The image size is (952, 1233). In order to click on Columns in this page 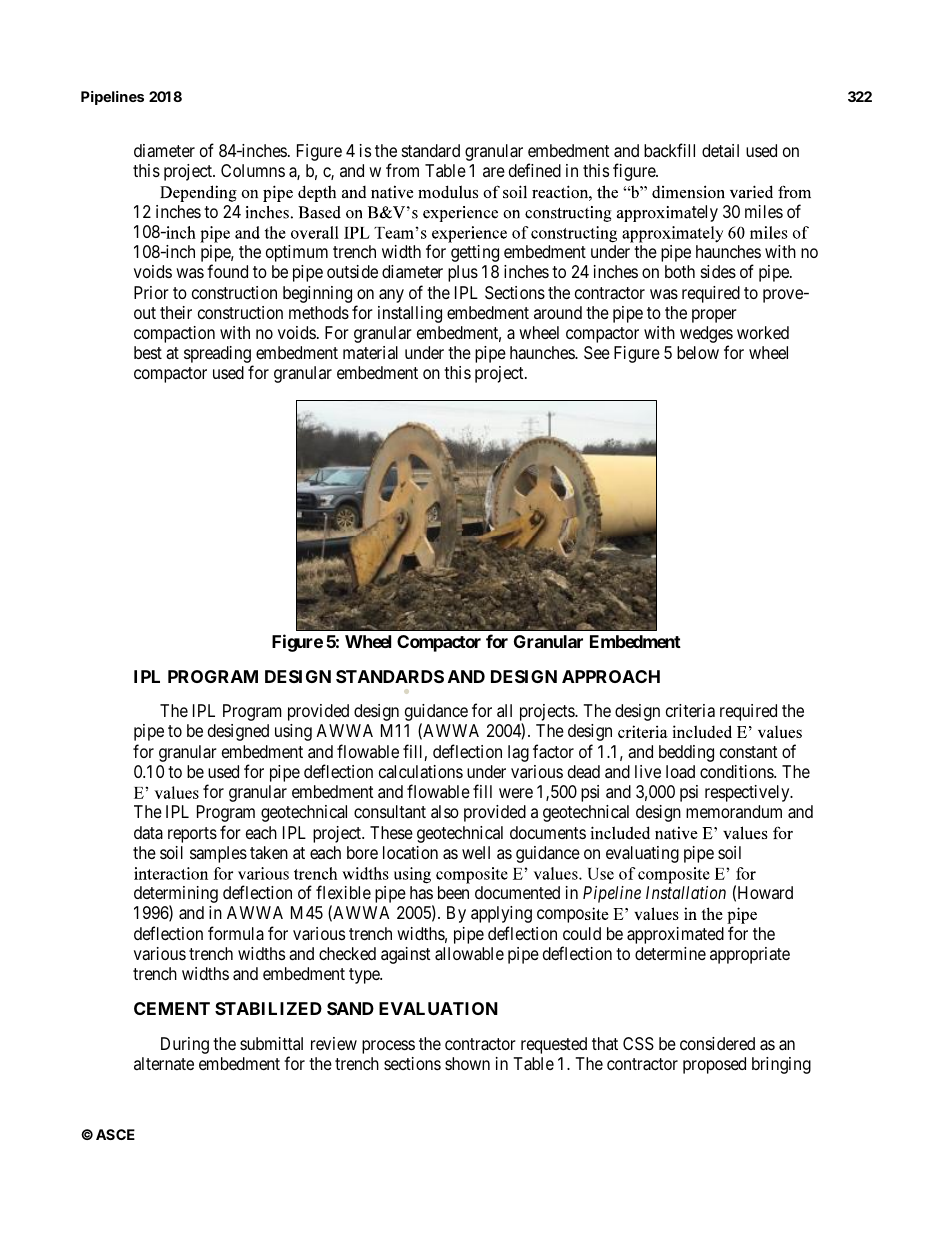, I will do `click(253, 170)`.
